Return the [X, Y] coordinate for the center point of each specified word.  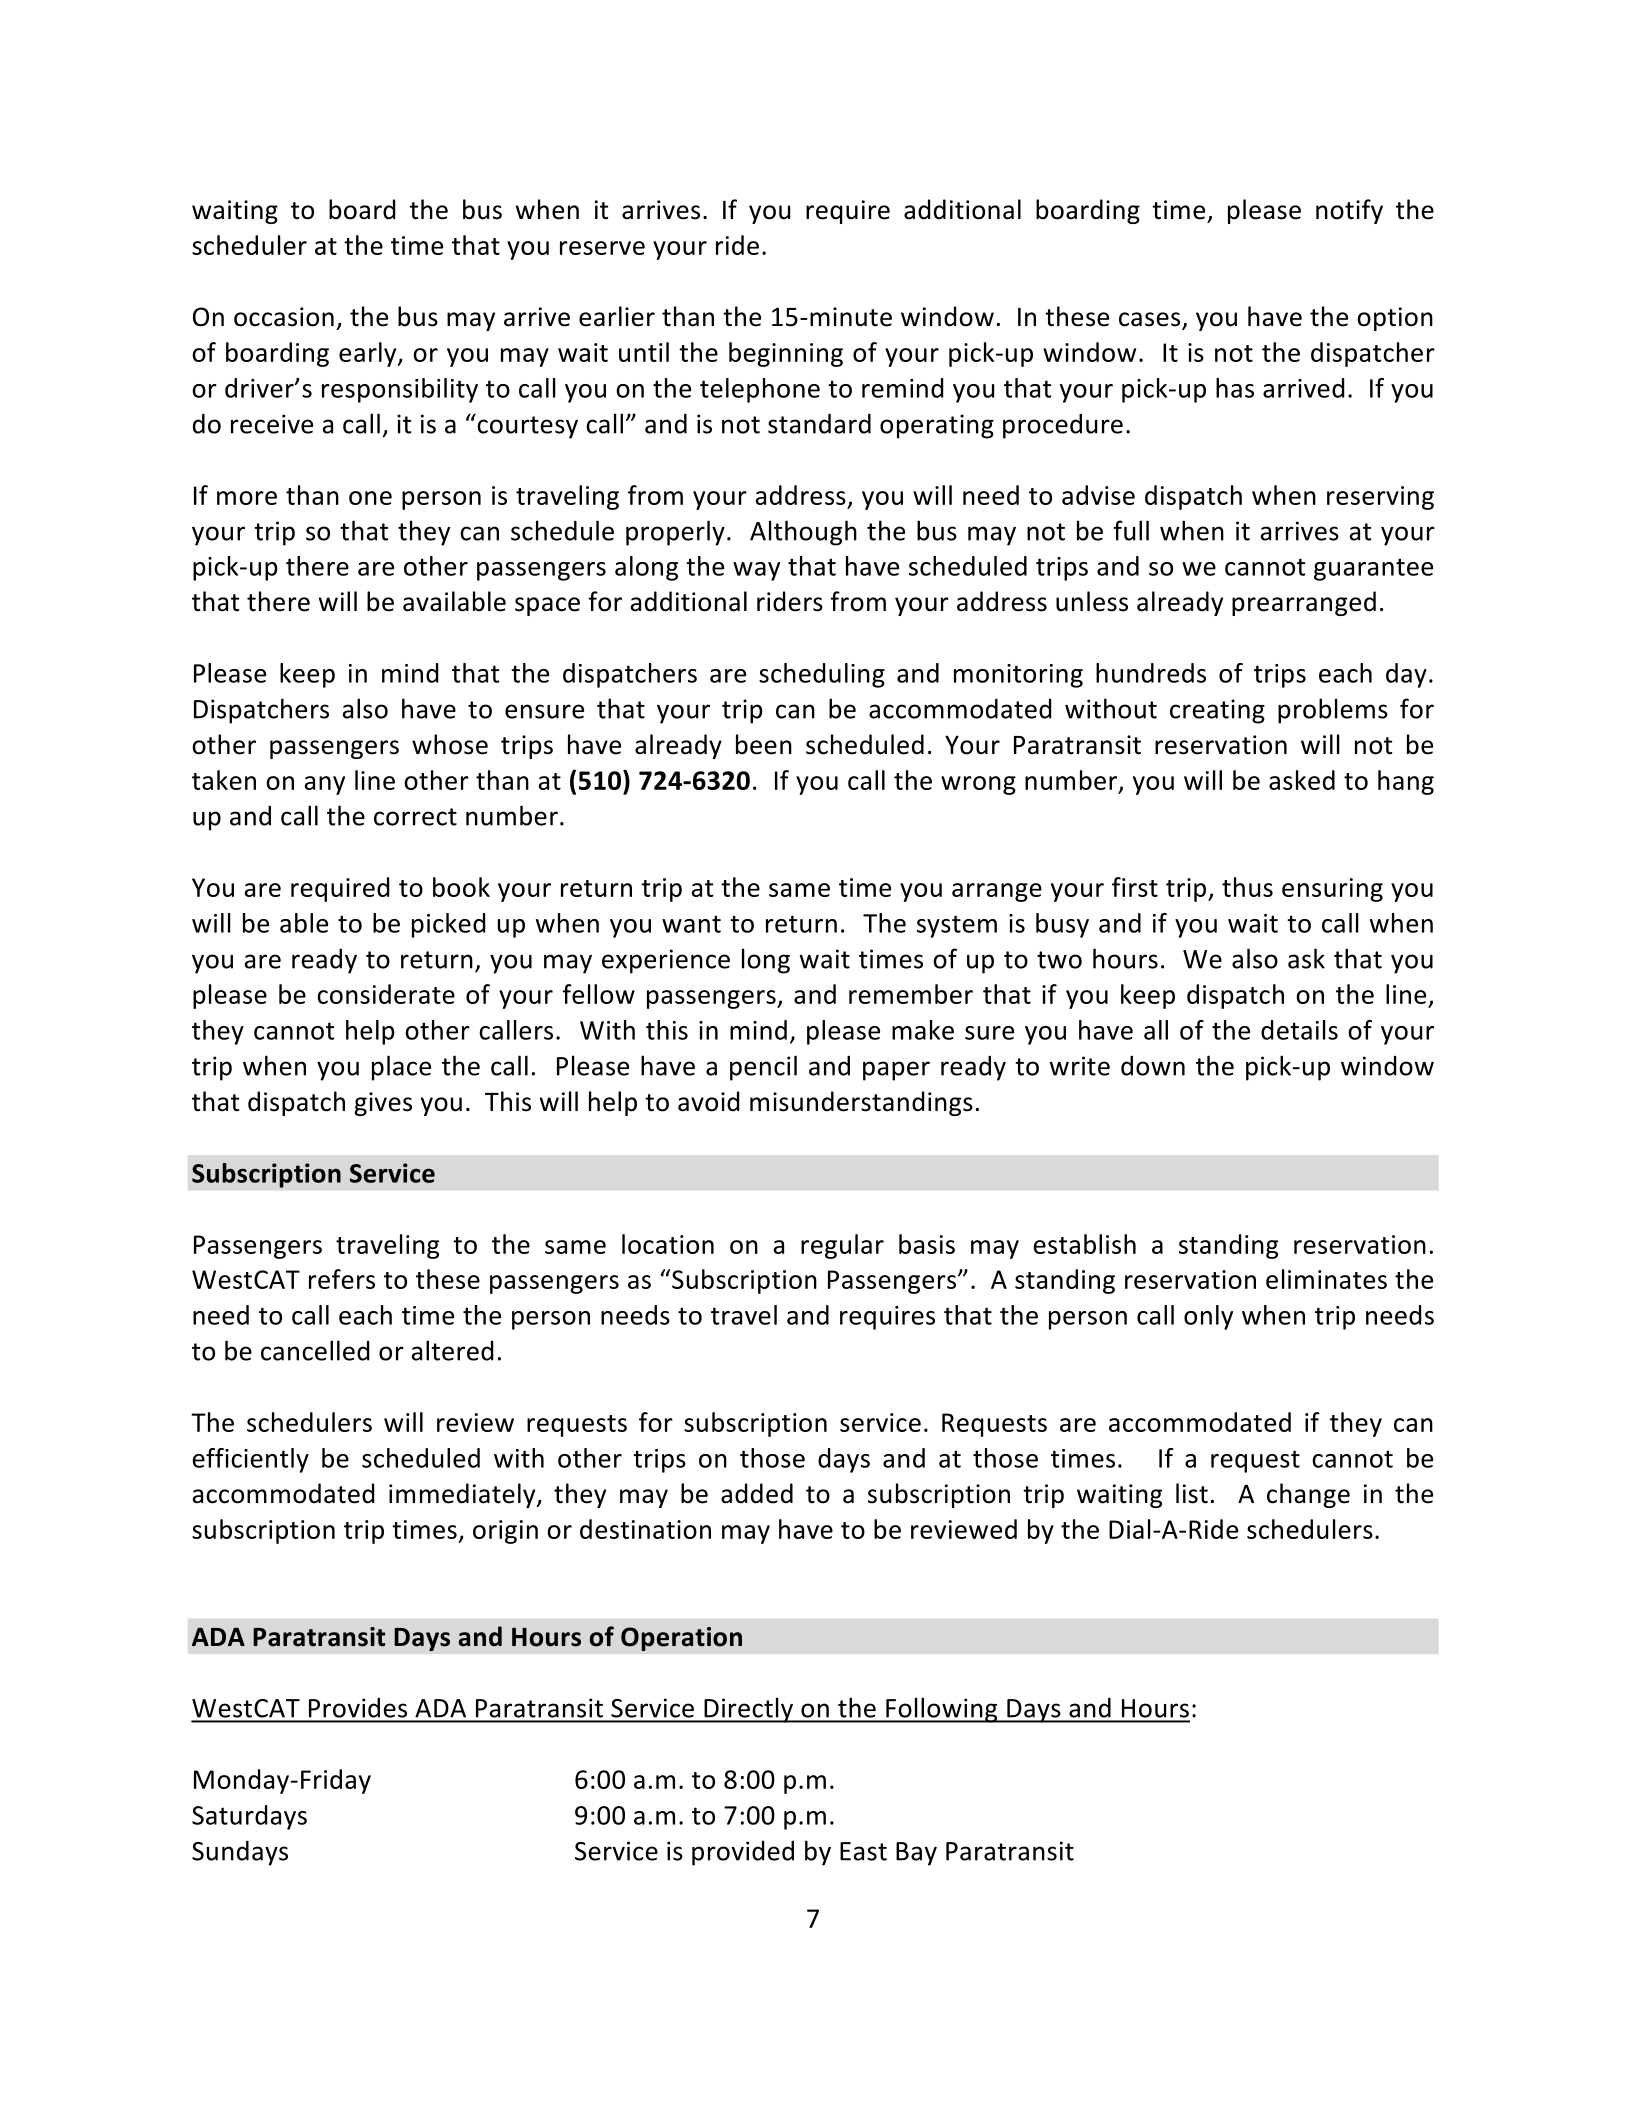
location [668, 1244]
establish [1085, 1244]
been [764, 744]
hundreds [1151, 673]
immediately [463, 1495]
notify [1349, 211]
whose [450, 744]
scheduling [822, 675]
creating [1217, 711]
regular [842, 1246]
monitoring [1018, 676]
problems [1333, 711]
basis [927, 1244]
